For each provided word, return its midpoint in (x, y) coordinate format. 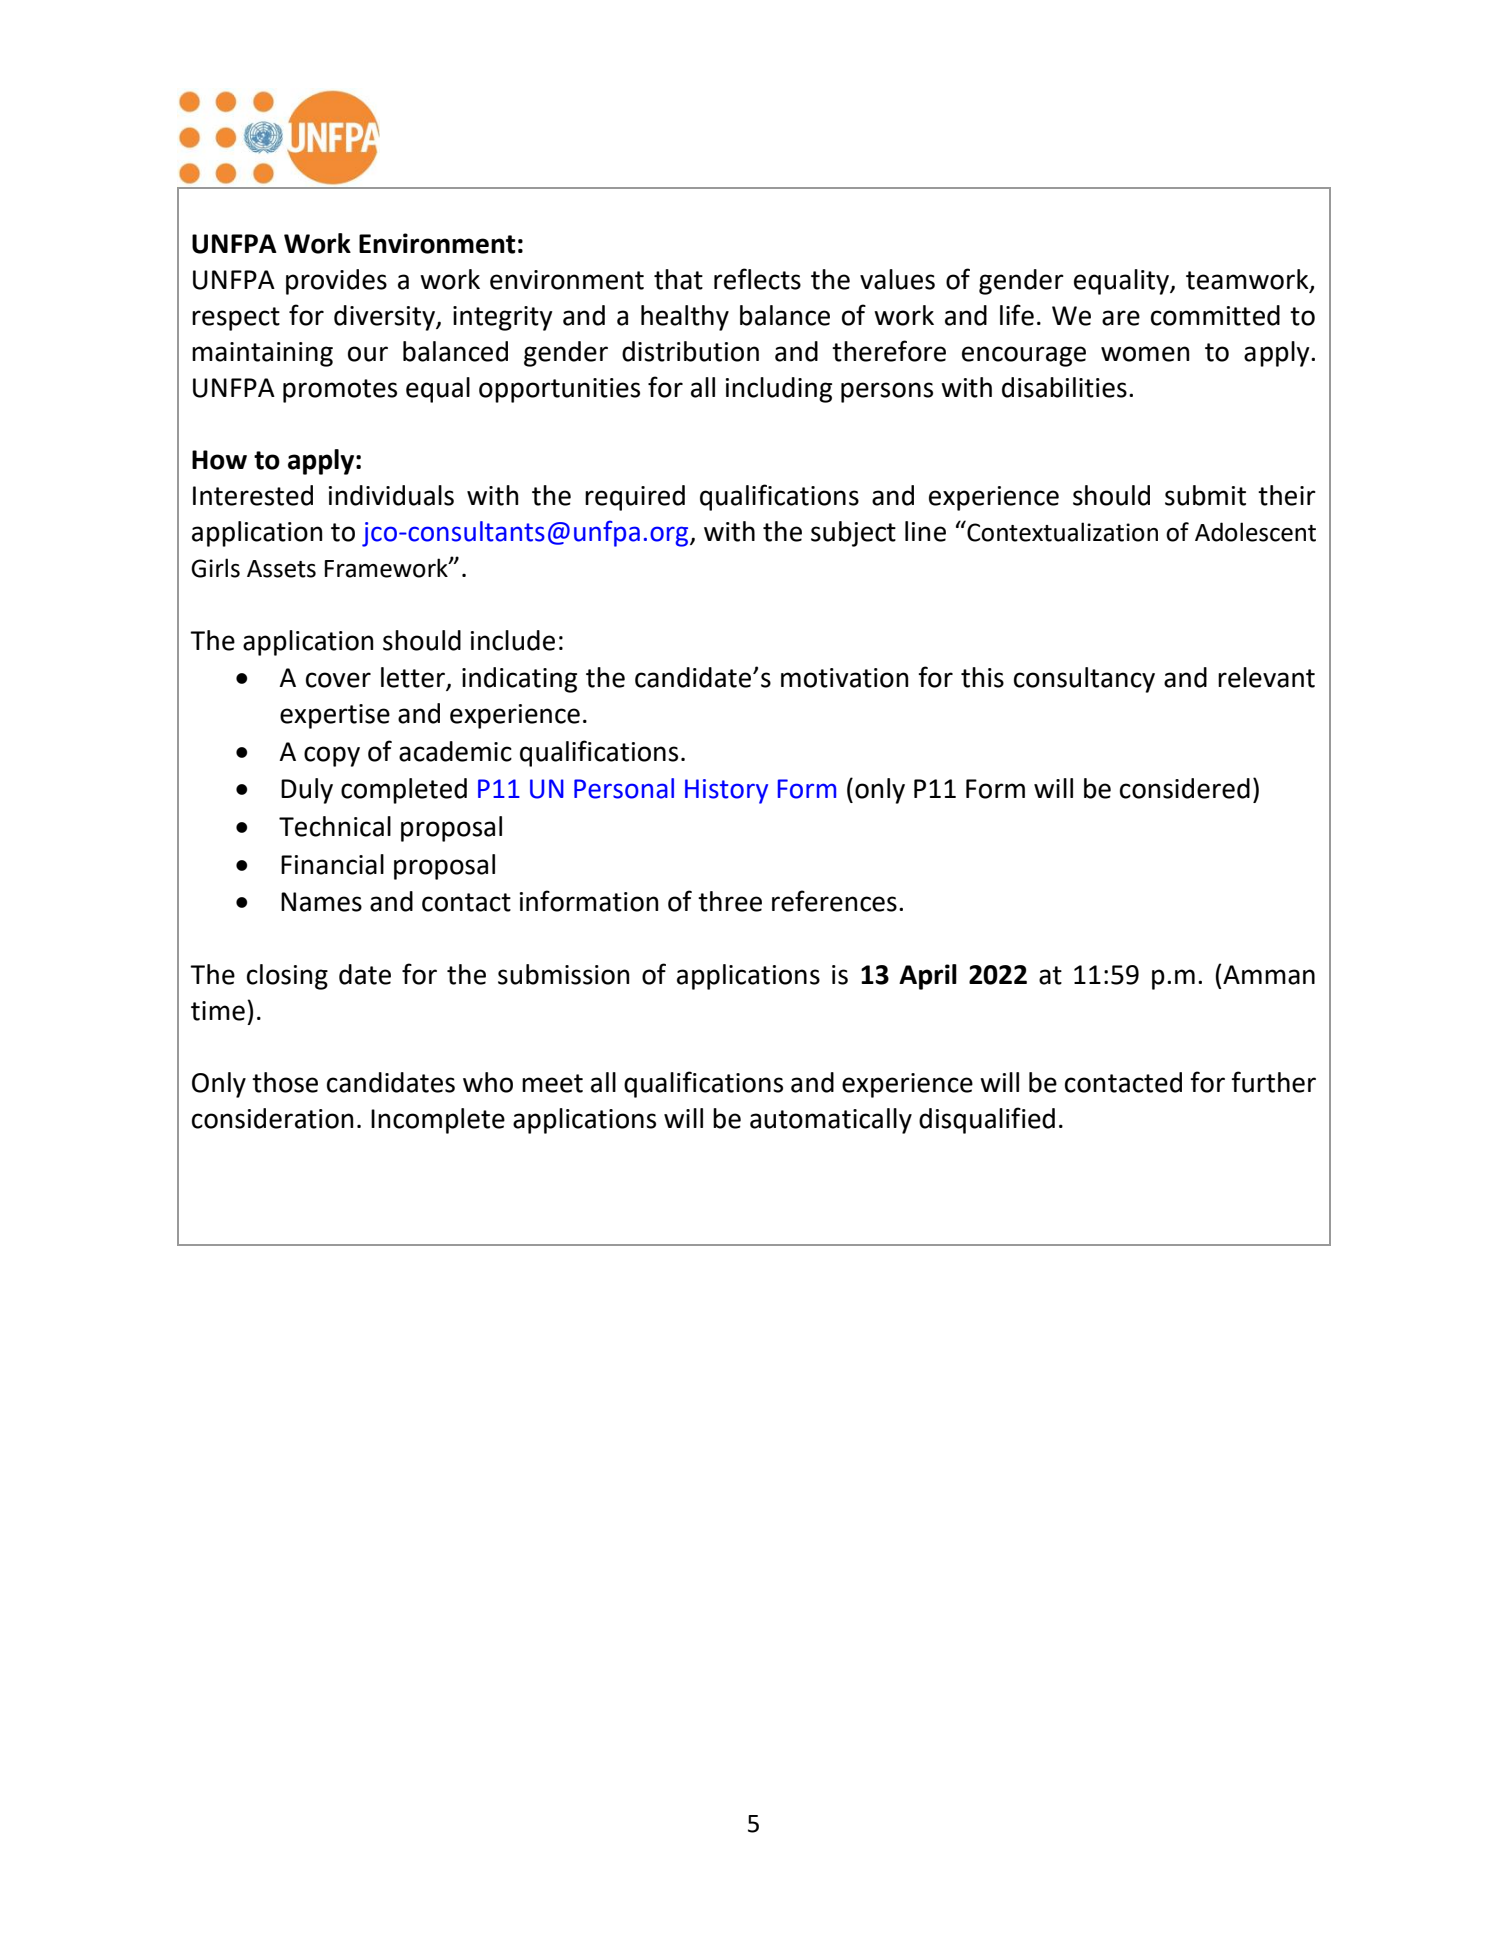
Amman (1269, 975)
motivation (844, 678)
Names (321, 902)
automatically (831, 1121)
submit (1205, 495)
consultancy (1084, 680)
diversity (385, 318)
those (285, 1082)
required (635, 498)
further (1273, 1082)
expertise (335, 716)
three (730, 901)
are (1121, 318)
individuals (391, 495)
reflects (757, 279)
